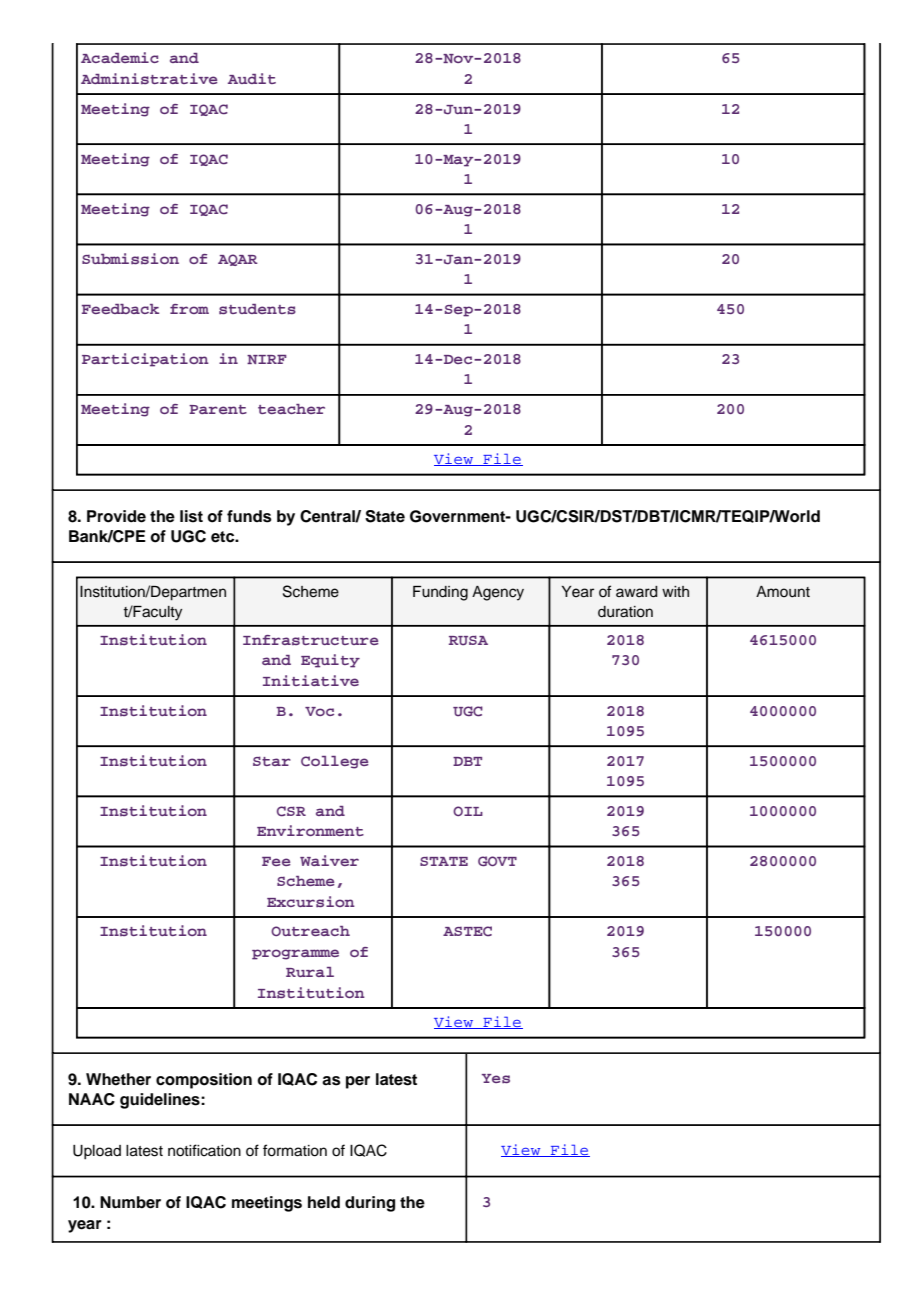 The image size is (924, 1308). I want to click on with, so click(675, 591).
